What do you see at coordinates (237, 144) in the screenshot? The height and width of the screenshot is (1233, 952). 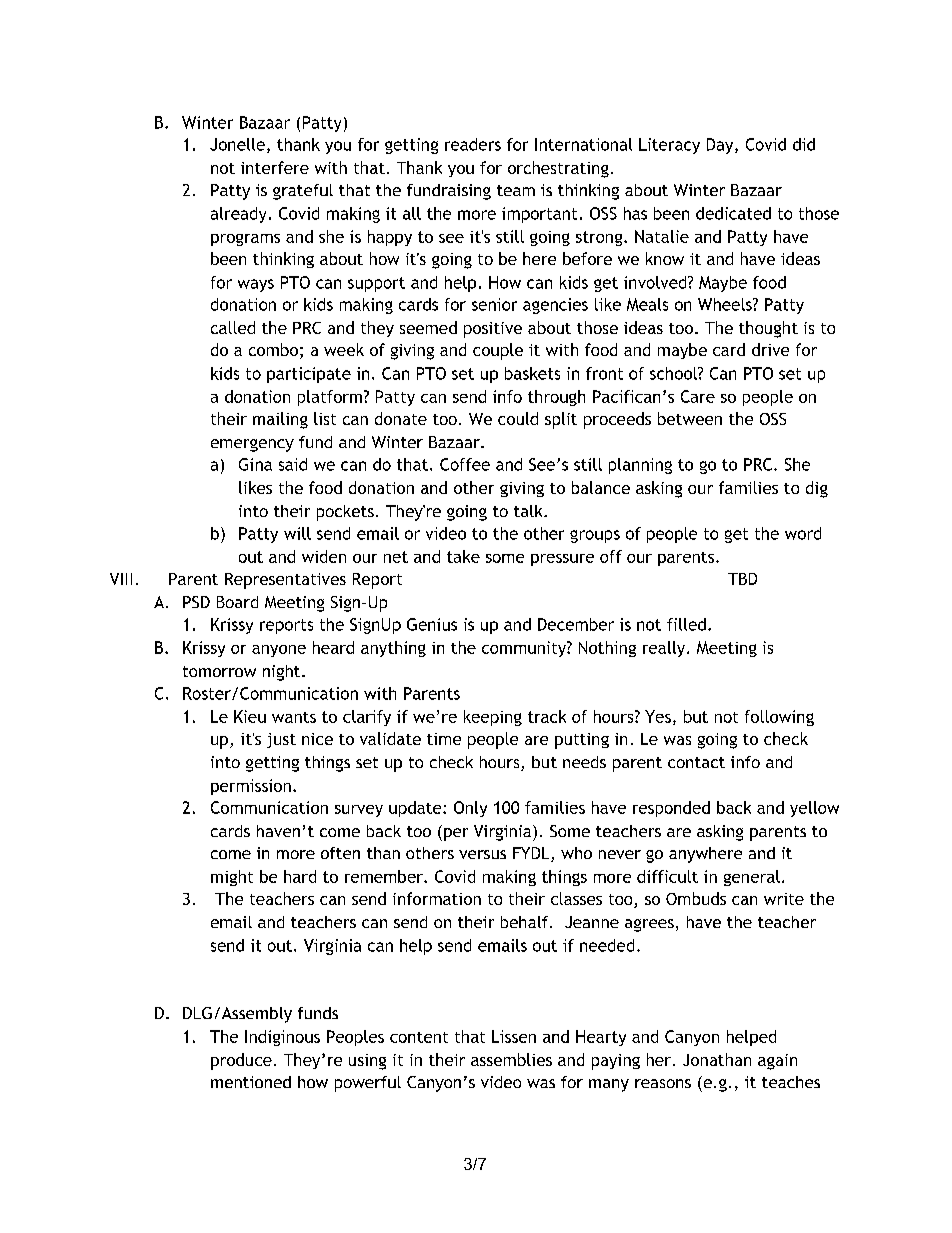 I see `Jonelle` at bounding box center [237, 144].
